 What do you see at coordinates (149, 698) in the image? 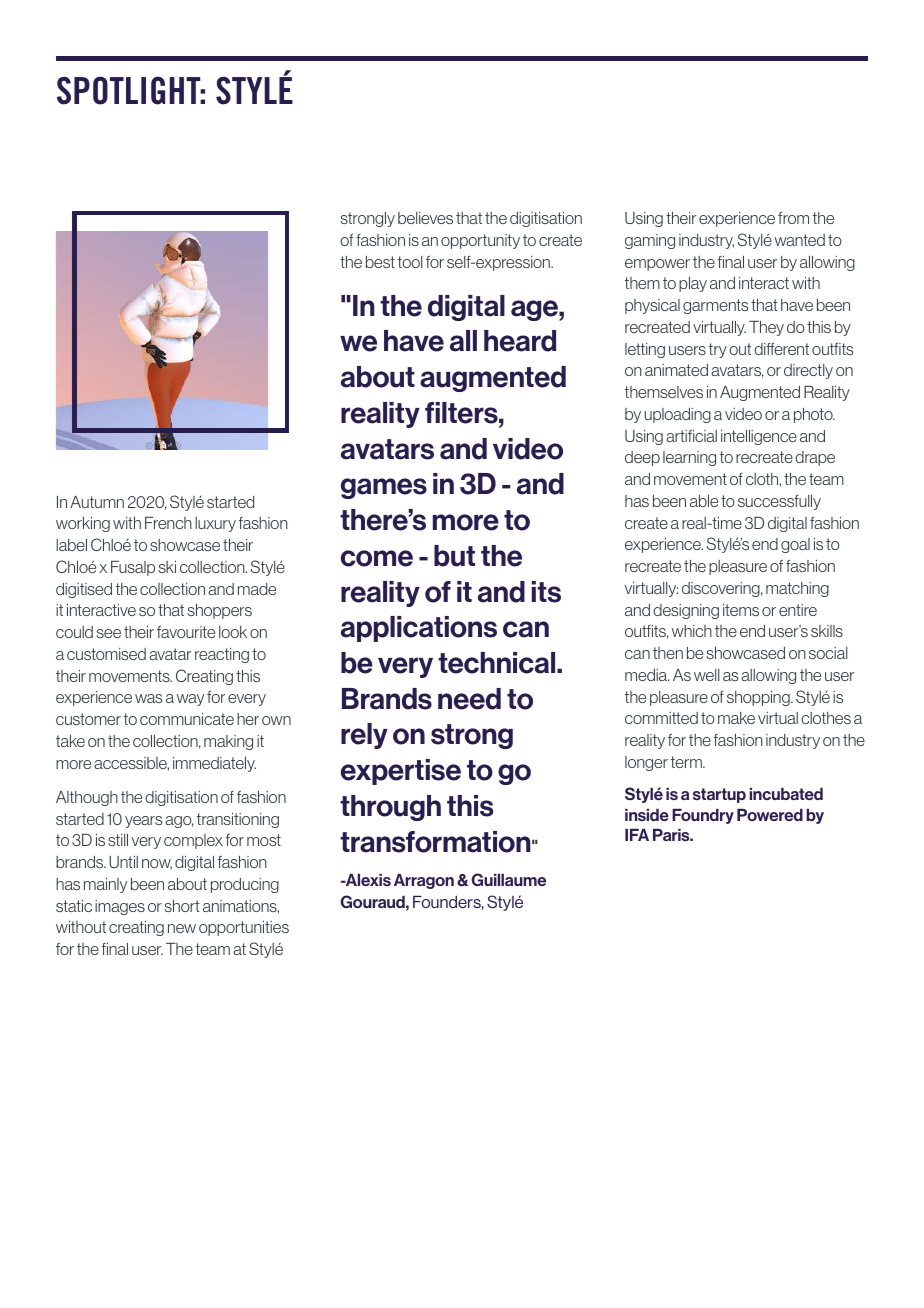
I see `was` at bounding box center [149, 698].
